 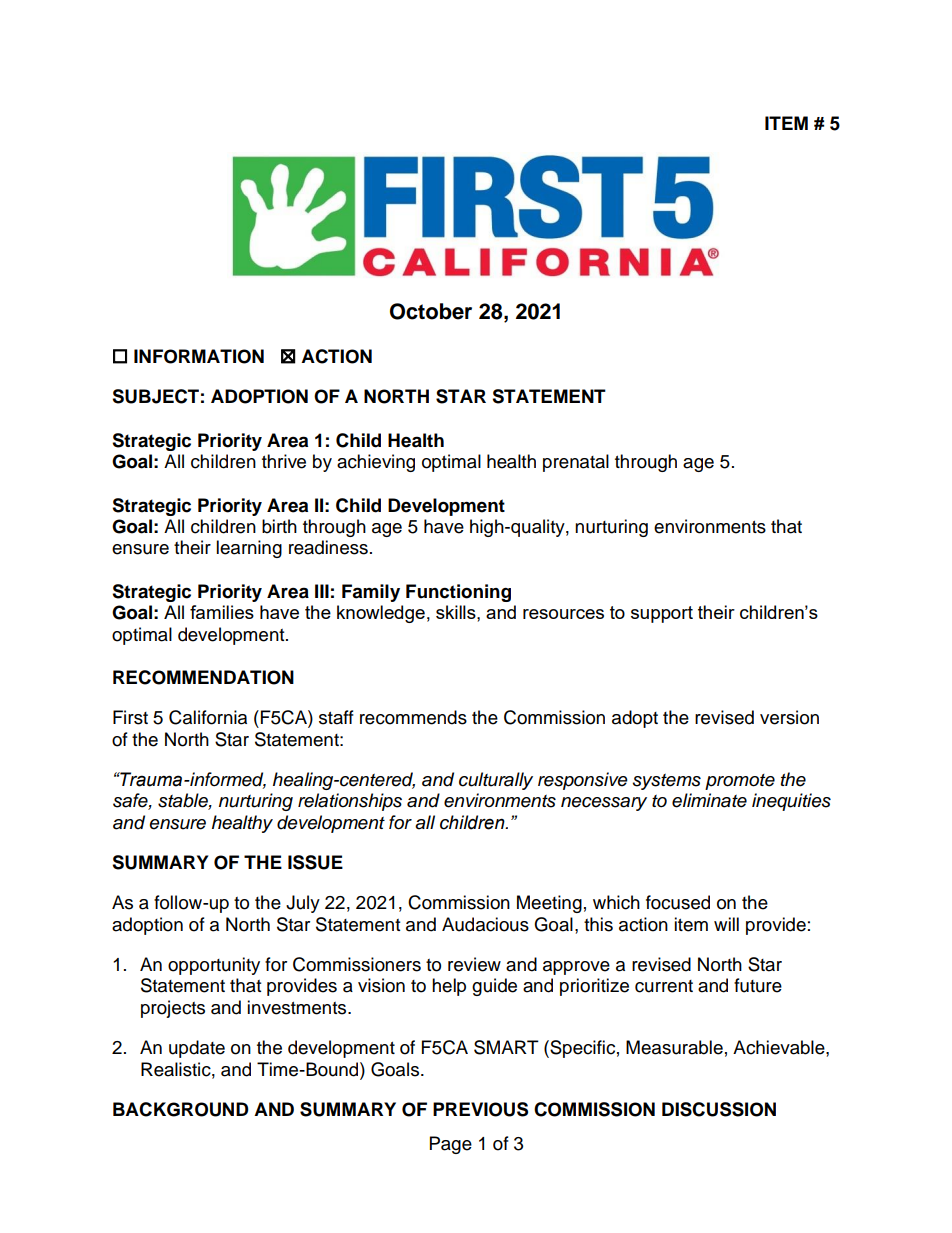 What do you see at coordinates (199, 356) in the page?
I see `INFORMATION` at bounding box center [199, 356].
